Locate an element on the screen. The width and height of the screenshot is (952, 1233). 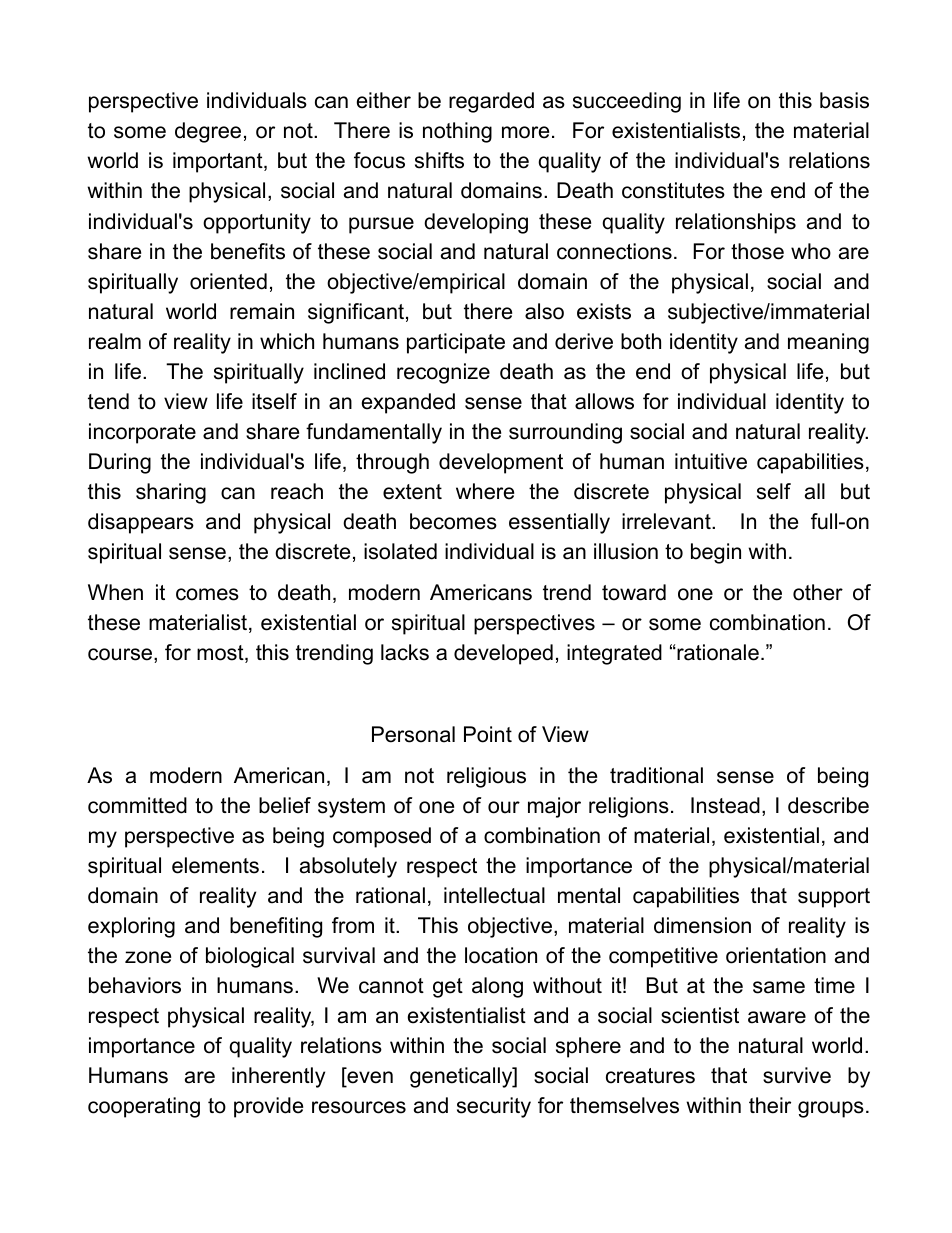
intuitive is located at coordinates (711, 461).
